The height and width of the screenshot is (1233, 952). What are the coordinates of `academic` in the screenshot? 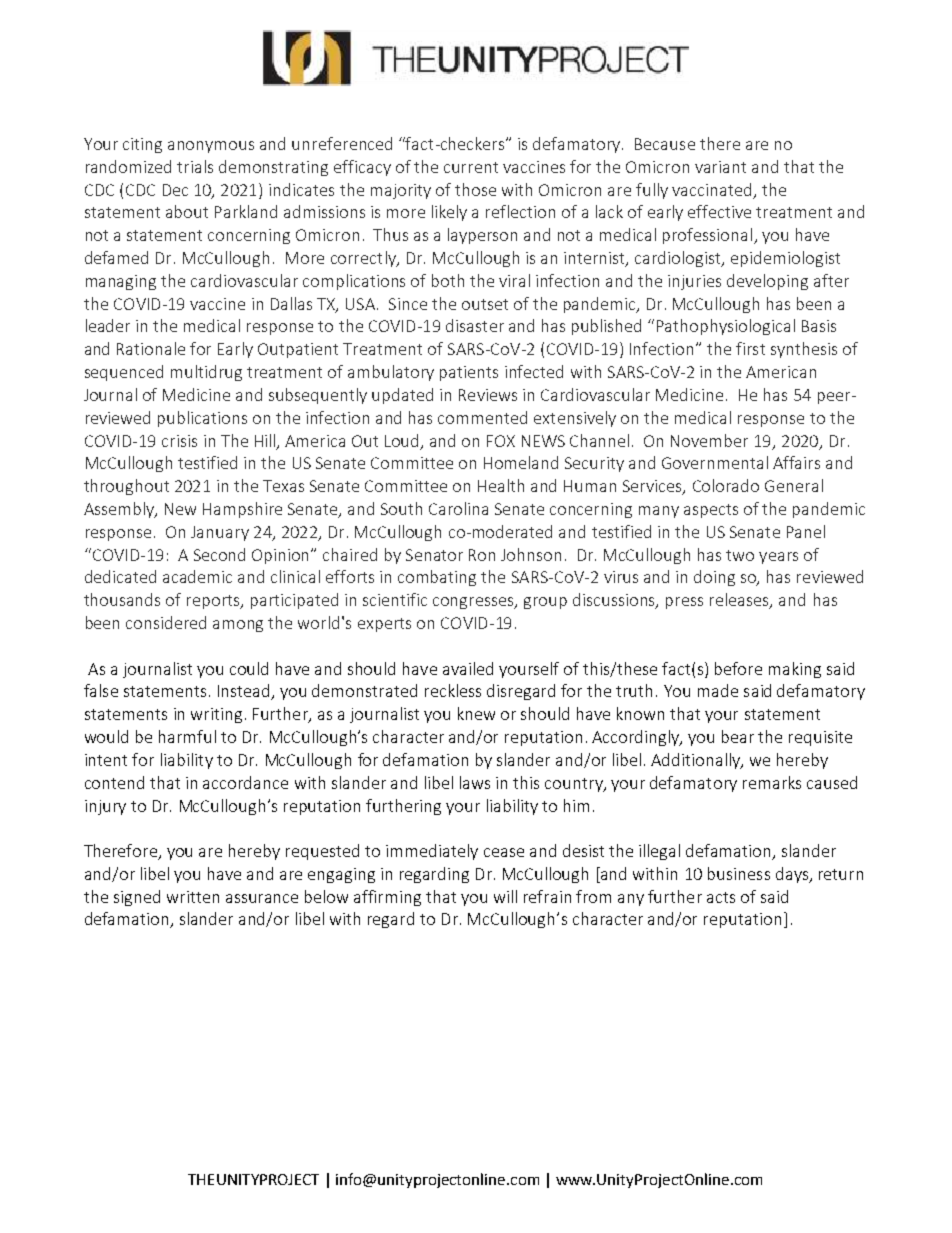 It's located at (197, 576).
